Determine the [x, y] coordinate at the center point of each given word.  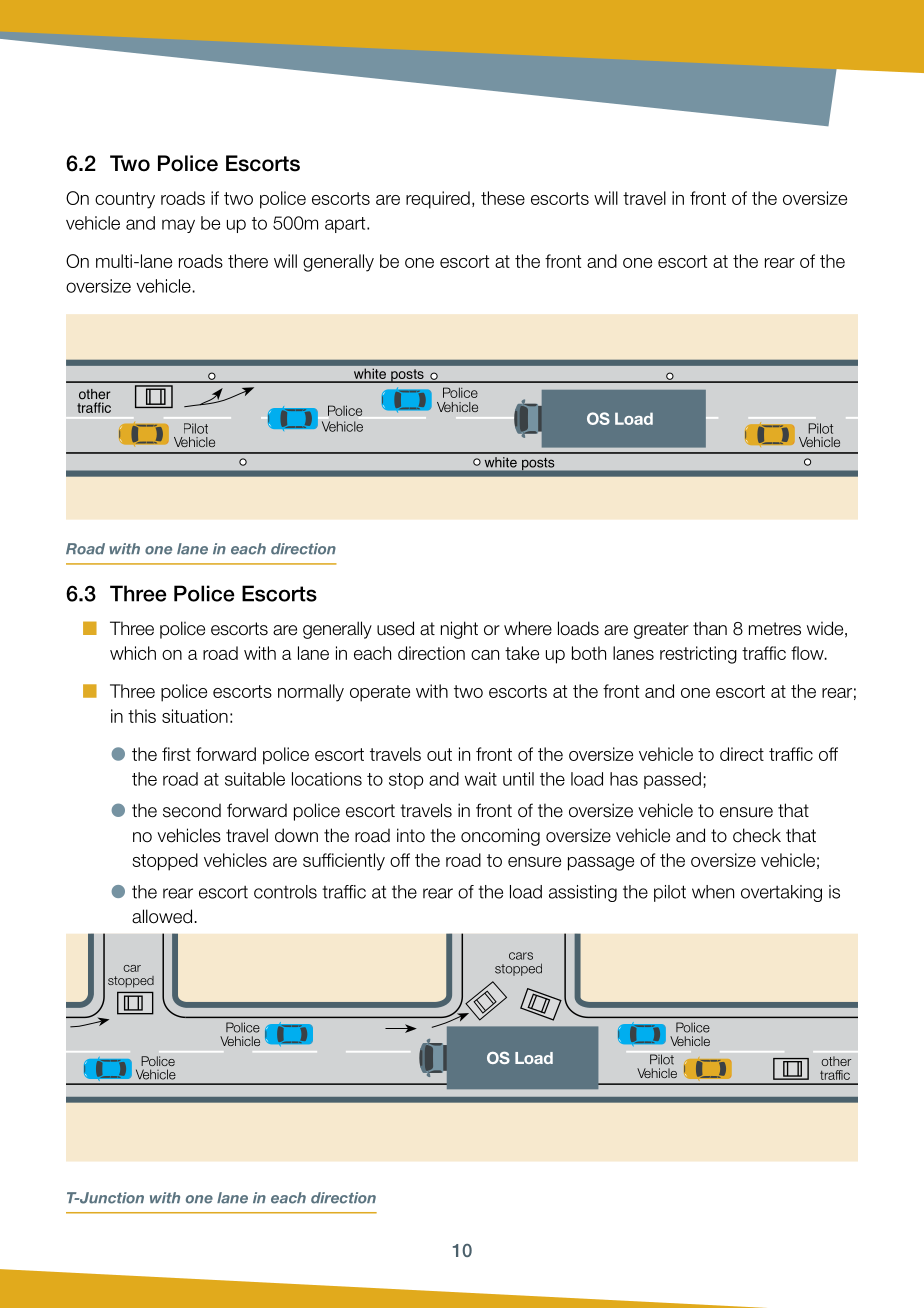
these [503, 198]
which [133, 653]
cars [521, 956]
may [178, 226]
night [459, 630]
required [438, 200]
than [710, 628]
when [713, 892]
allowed [162, 916]
